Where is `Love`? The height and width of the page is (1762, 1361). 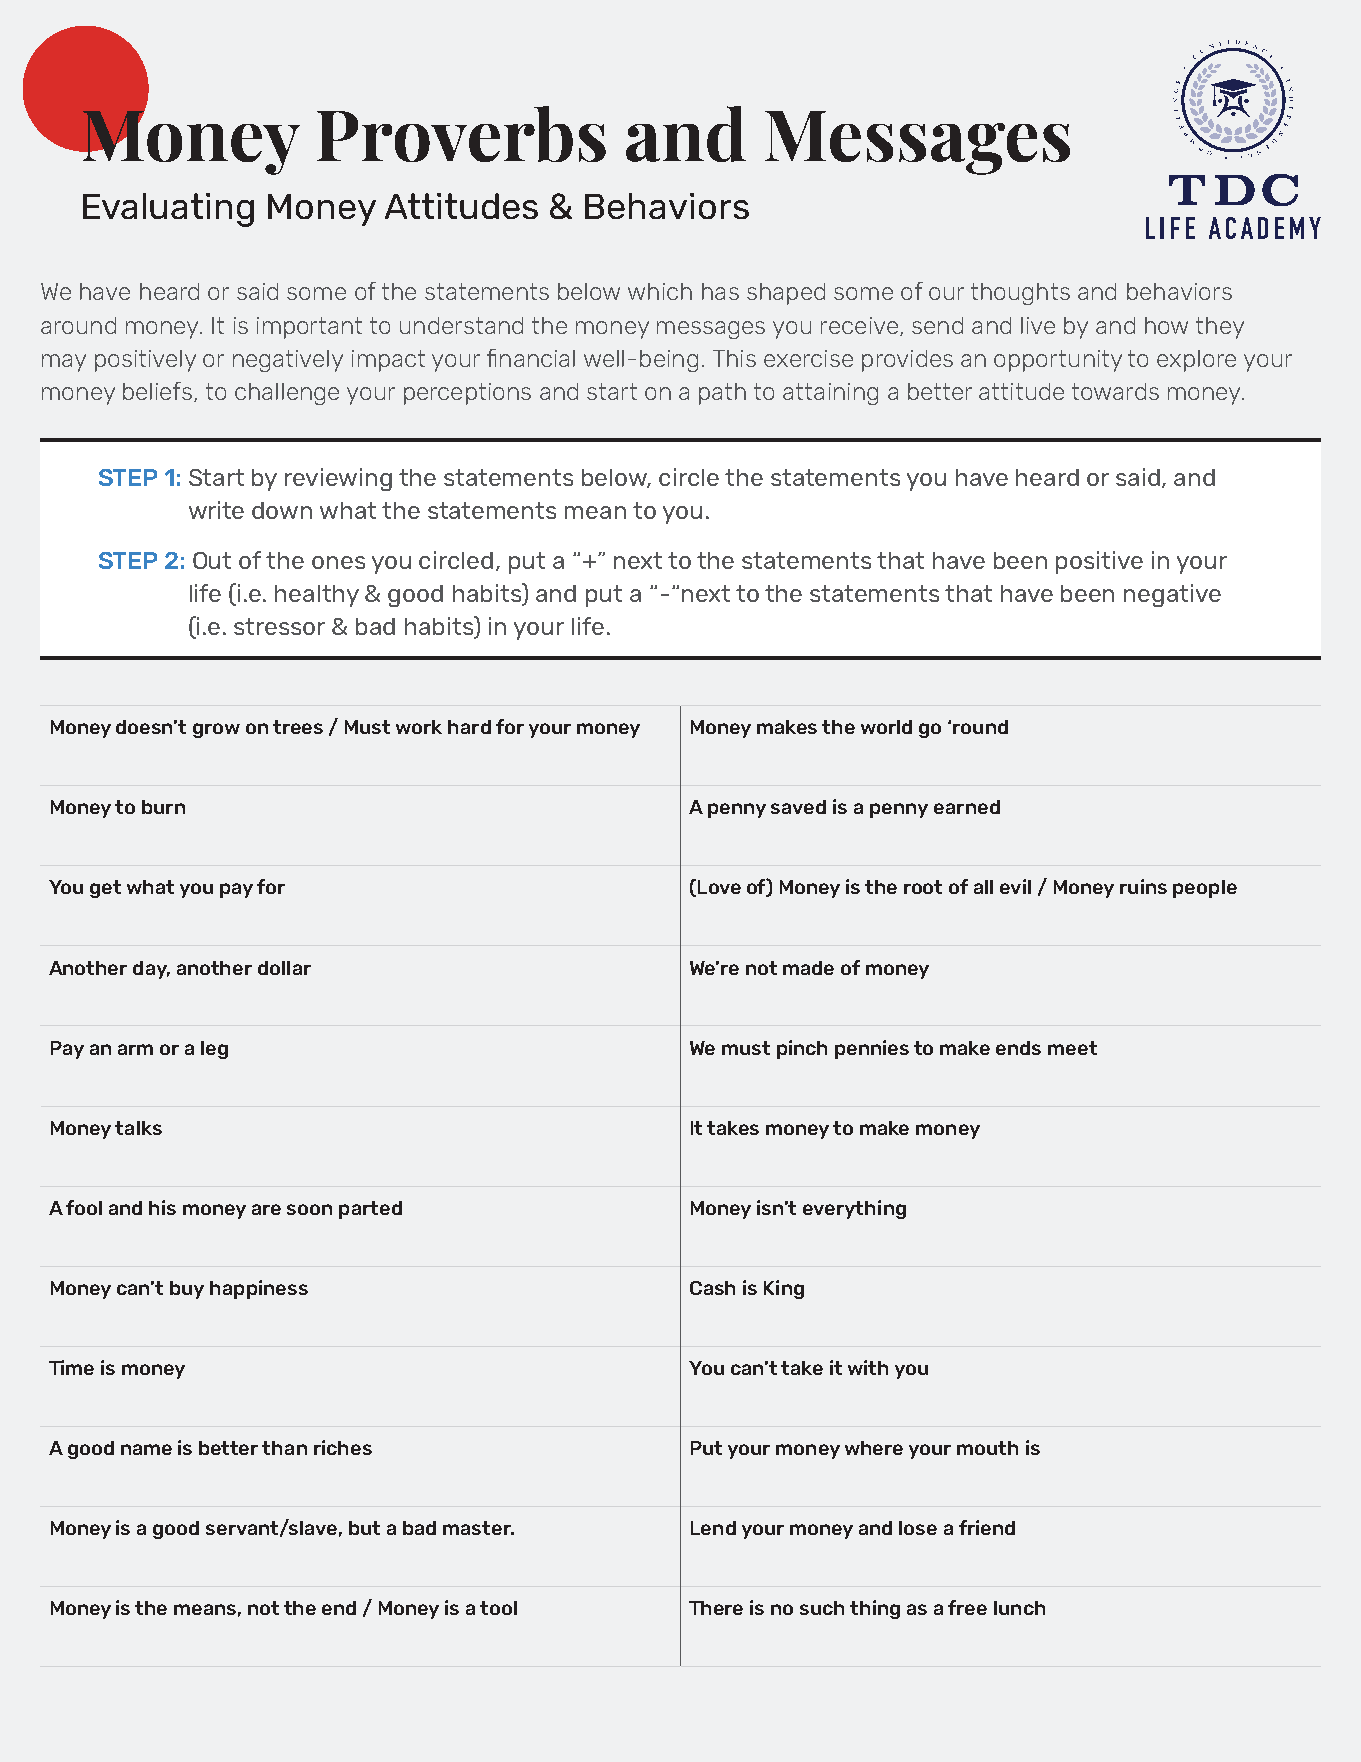
Love is located at coordinates (719, 887).
